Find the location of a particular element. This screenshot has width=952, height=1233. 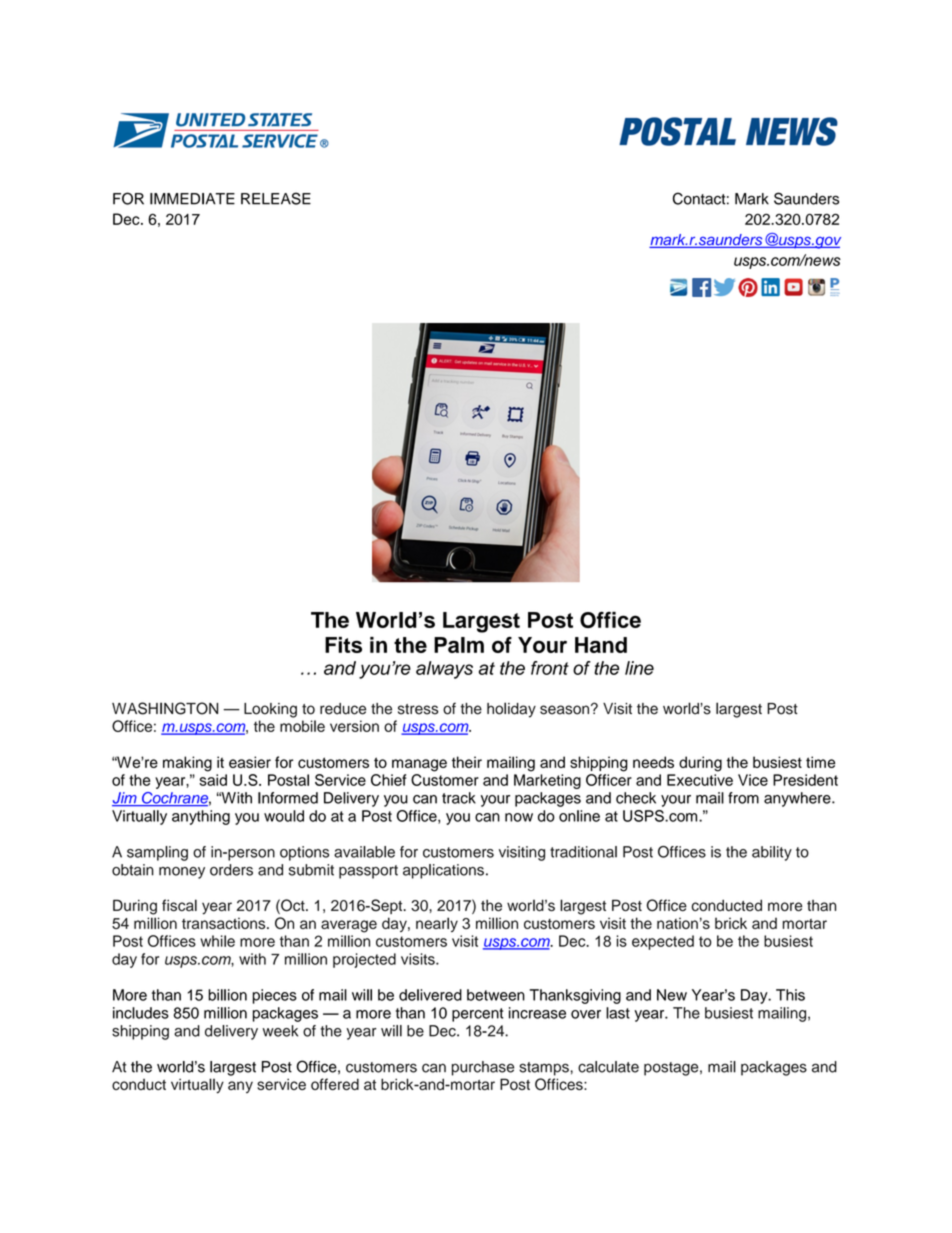

ability is located at coordinates (772, 853).
